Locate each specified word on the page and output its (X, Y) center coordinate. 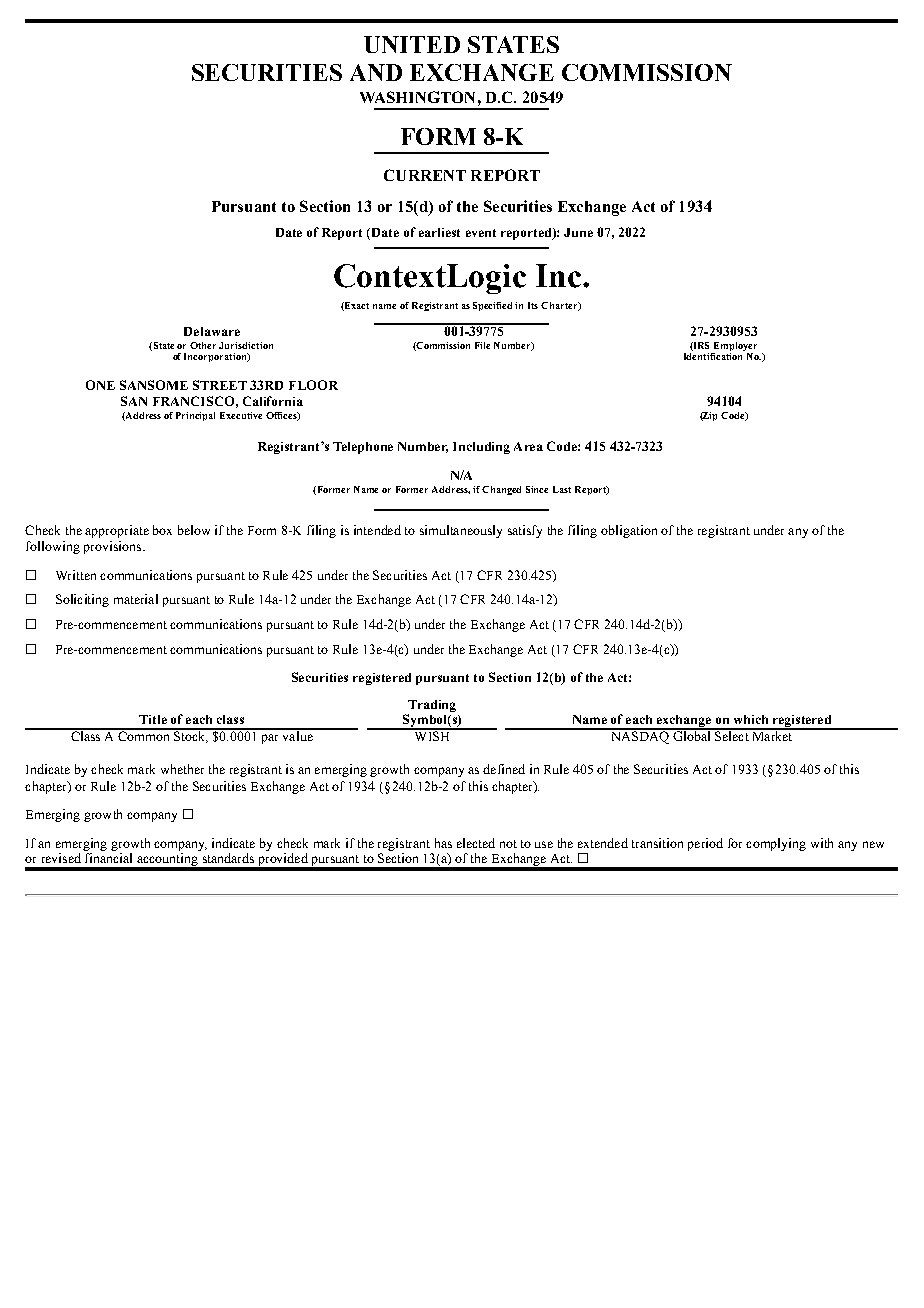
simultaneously (461, 531)
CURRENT (425, 175)
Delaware (212, 331)
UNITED (412, 44)
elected (476, 843)
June (578, 232)
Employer (735, 346)
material (136, 599)
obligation (629, 531)
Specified (494, 306)
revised (61, 858)
